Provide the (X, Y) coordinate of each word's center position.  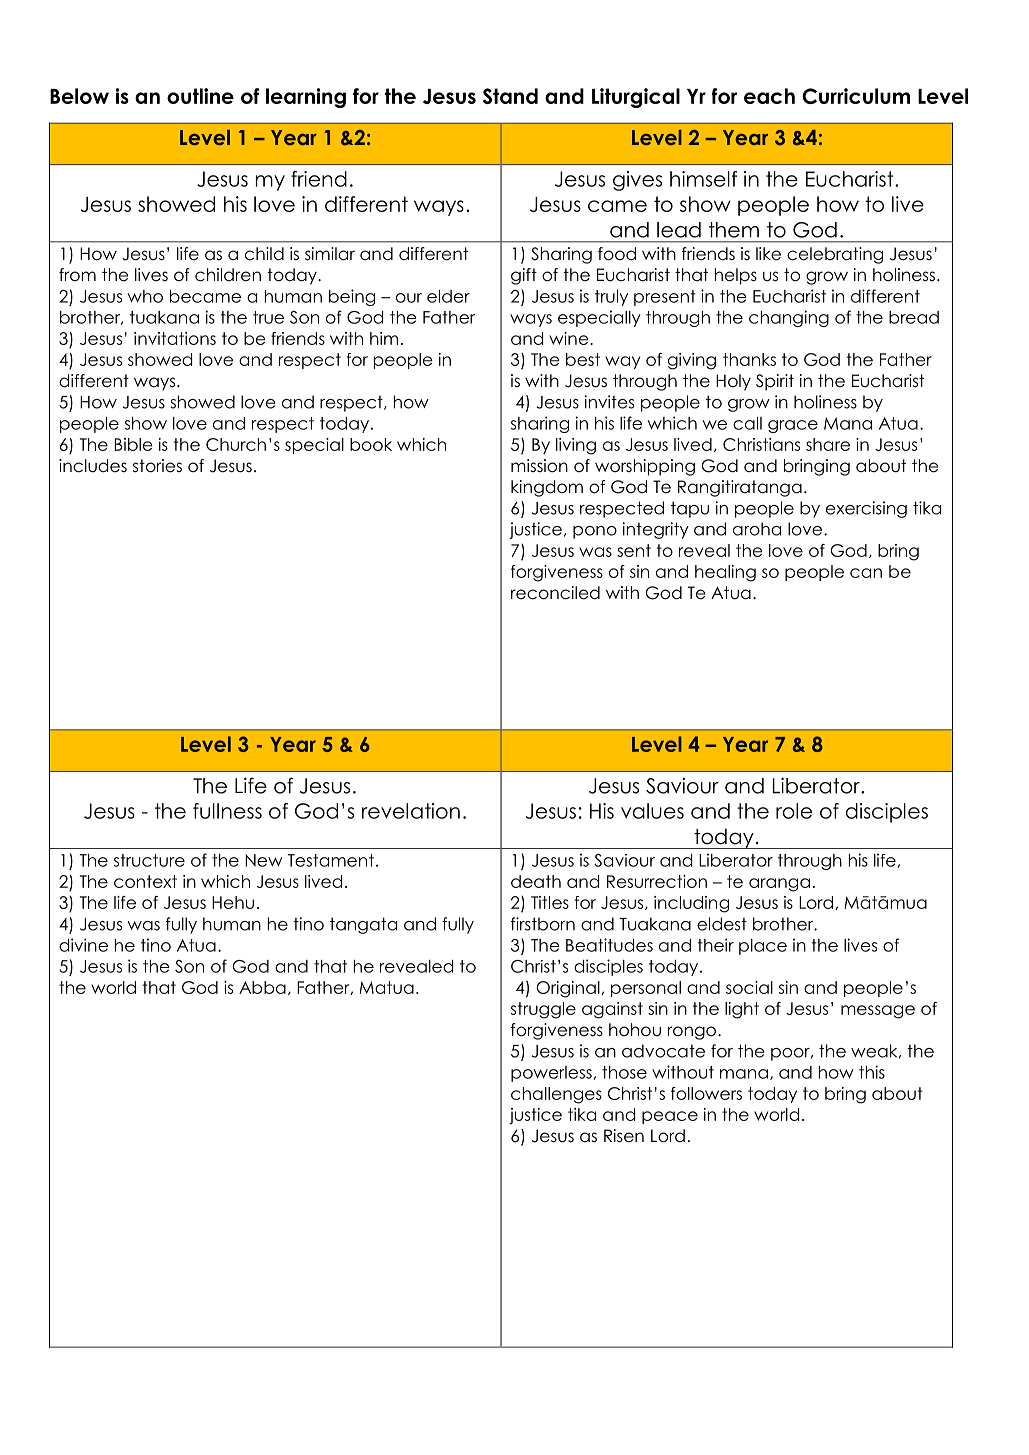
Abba (262, 987)
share (828, 444)
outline (200, 96)
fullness (227, 811)
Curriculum (856, 96)
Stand (510, 96)
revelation (411, 811)
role (794, 811)
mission (539, 466)
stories (157, 466)
